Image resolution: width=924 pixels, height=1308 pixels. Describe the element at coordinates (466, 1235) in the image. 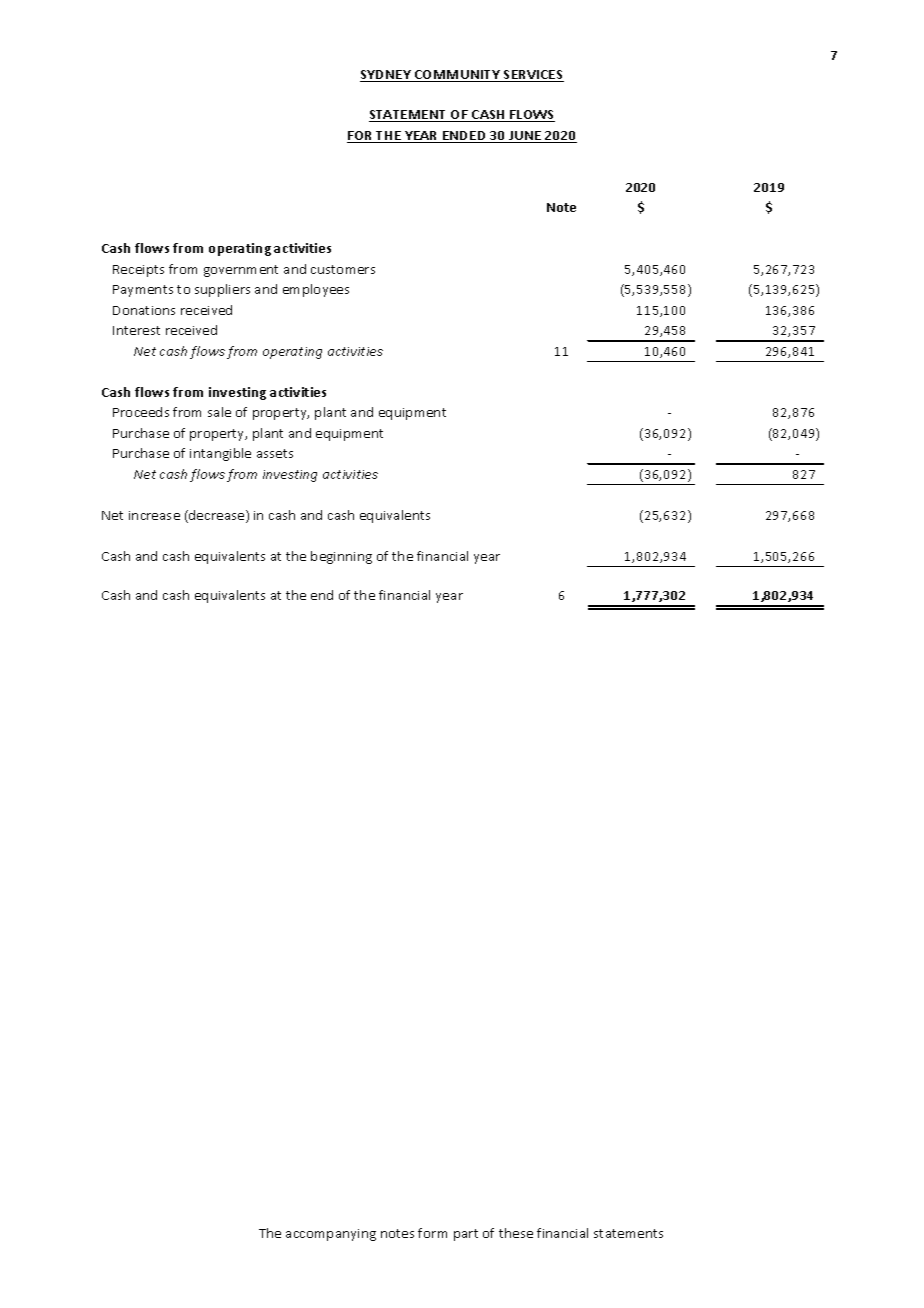

I see `part` at that location.
